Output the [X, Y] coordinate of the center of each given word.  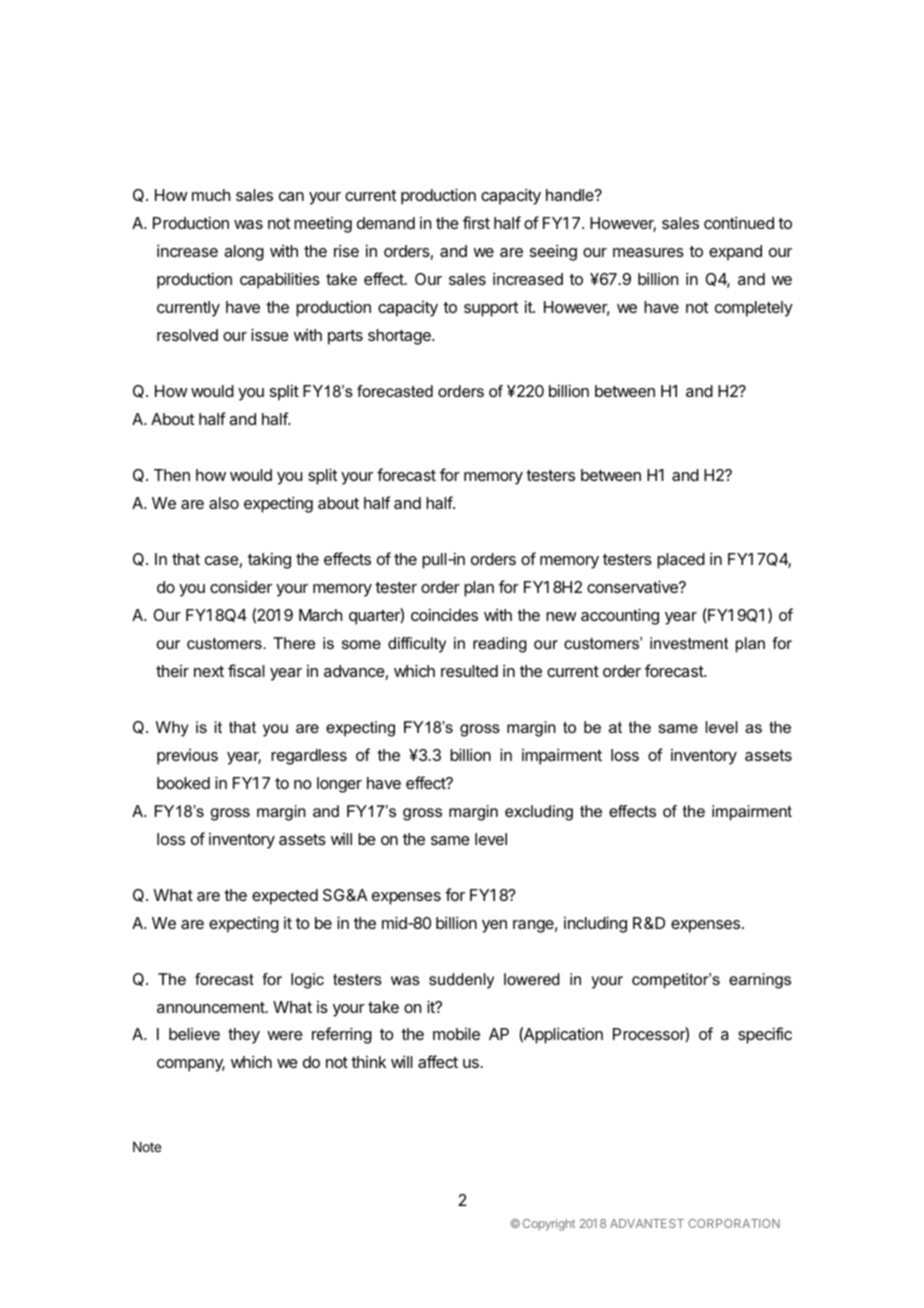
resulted [469, 671]
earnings [760, 981]
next [209, 671]
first [476, 222]
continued [739, 222]
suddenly [461, 981]
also [224, 503]
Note [147, 1147]
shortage [400, 337]
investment [689, 643]
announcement [212, 1007]
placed [681, 561]
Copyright [549, 1225]
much [211, 195]
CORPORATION [734, 1223]
